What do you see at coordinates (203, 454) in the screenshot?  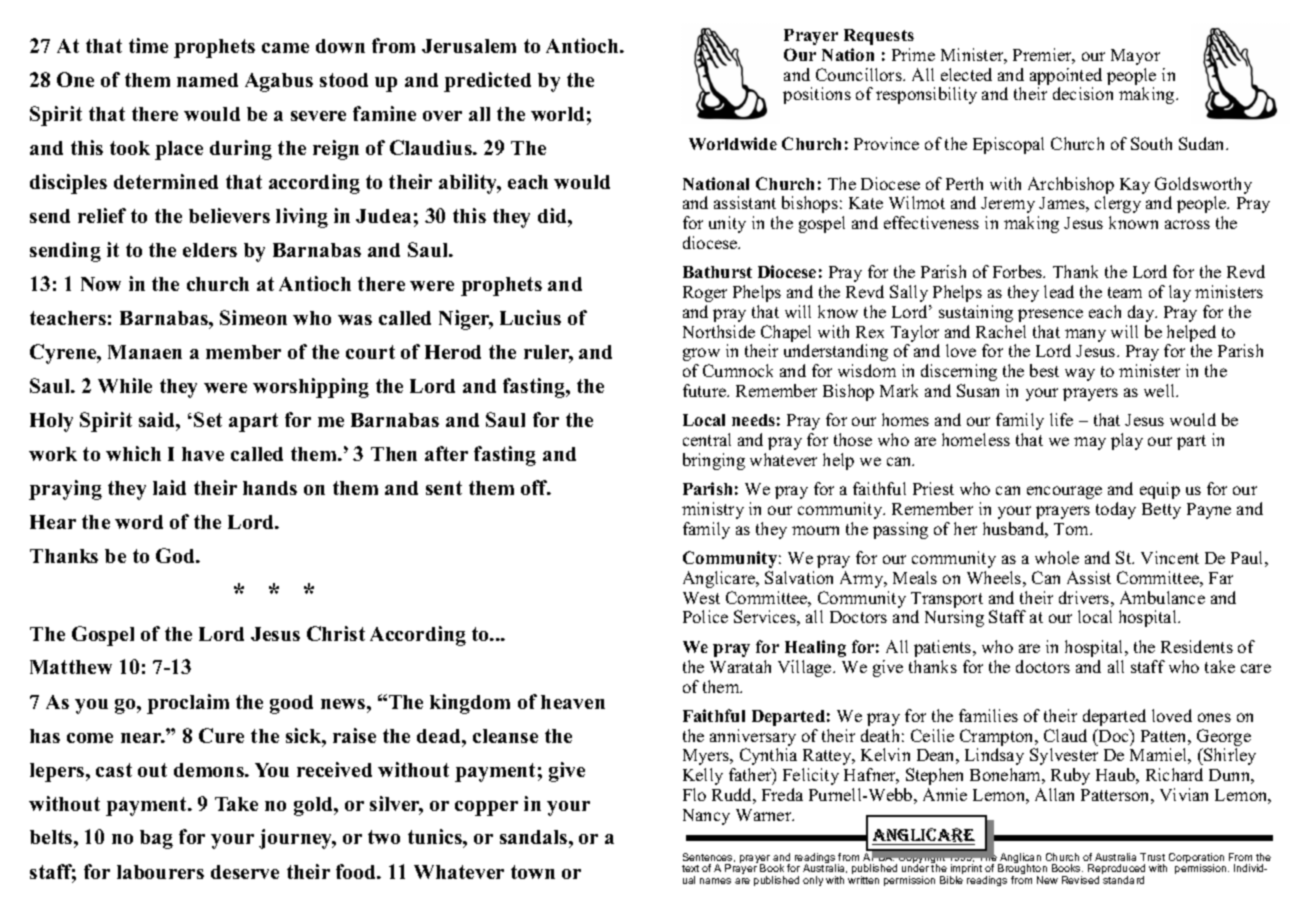 I see `have` at bounding box center [203, 454].
